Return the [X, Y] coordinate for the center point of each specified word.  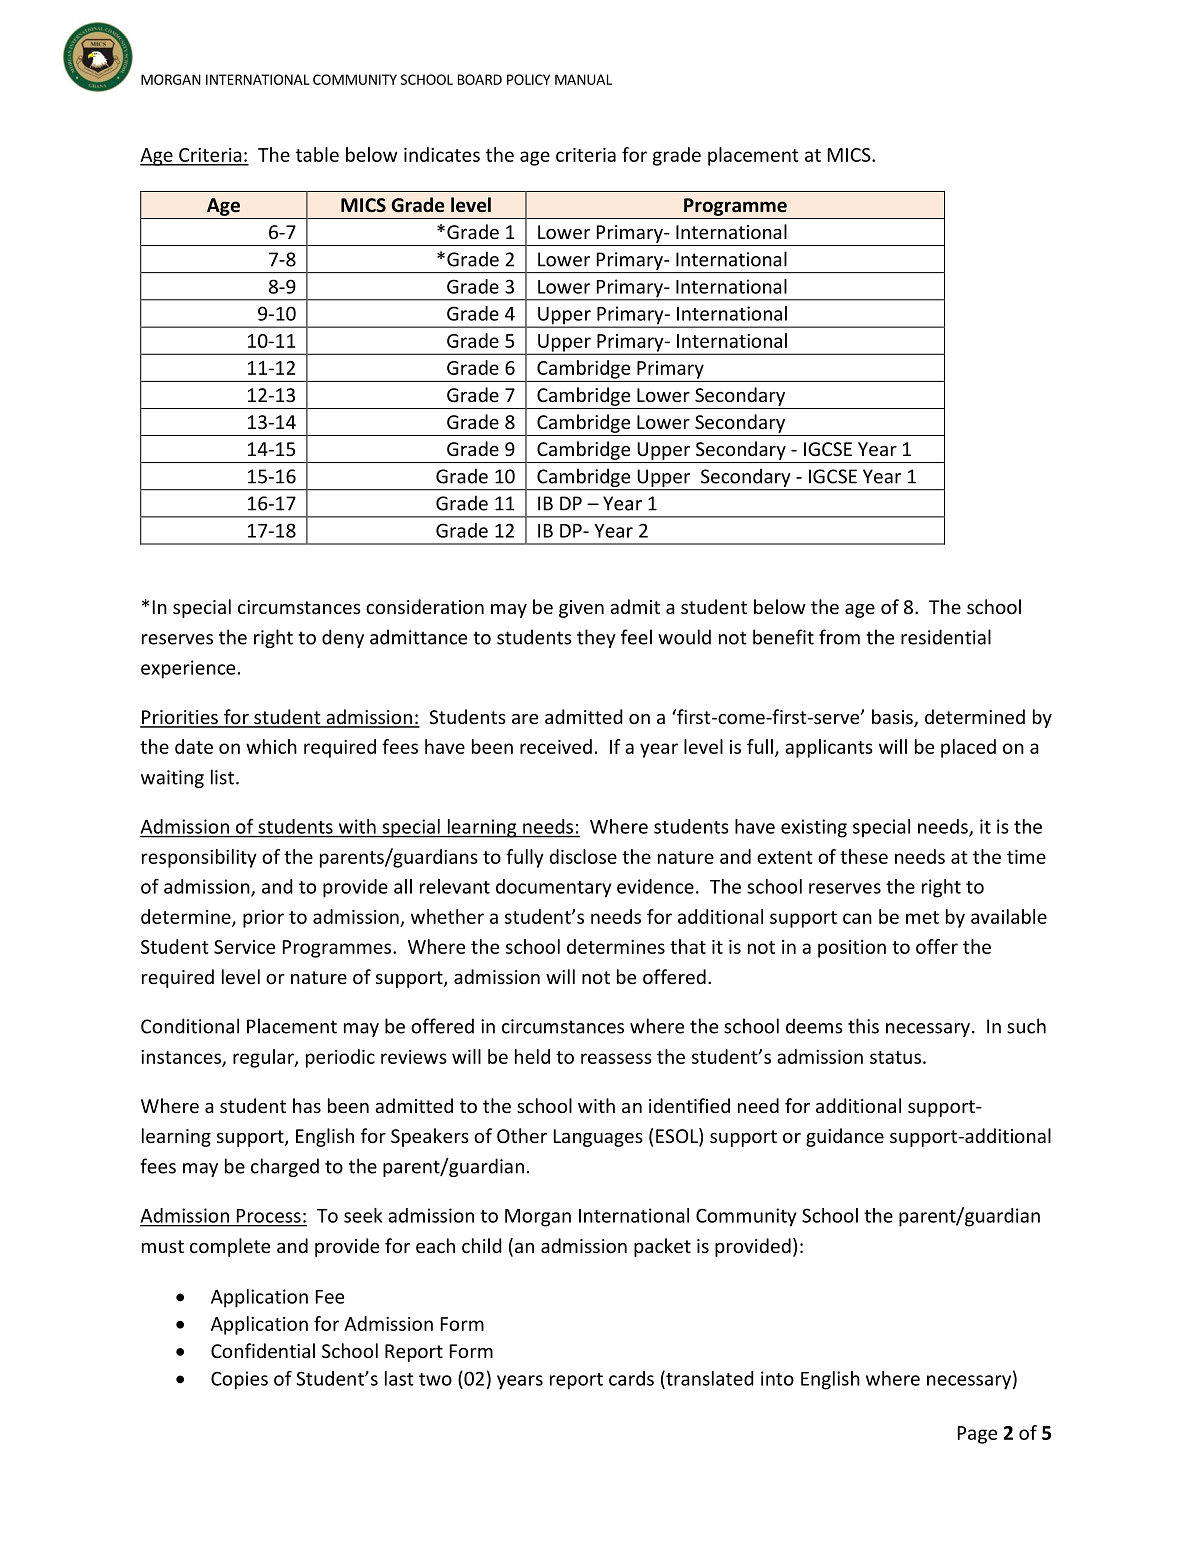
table [317, 154]
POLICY [528, 79]
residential [946, 637]
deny [343, 638]
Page [977, 1435]
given [581, 609]
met [922, 917]
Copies [239, 1380]
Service [244, 947]
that [688, 946]
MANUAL [583, 79]
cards [631, 1378]
